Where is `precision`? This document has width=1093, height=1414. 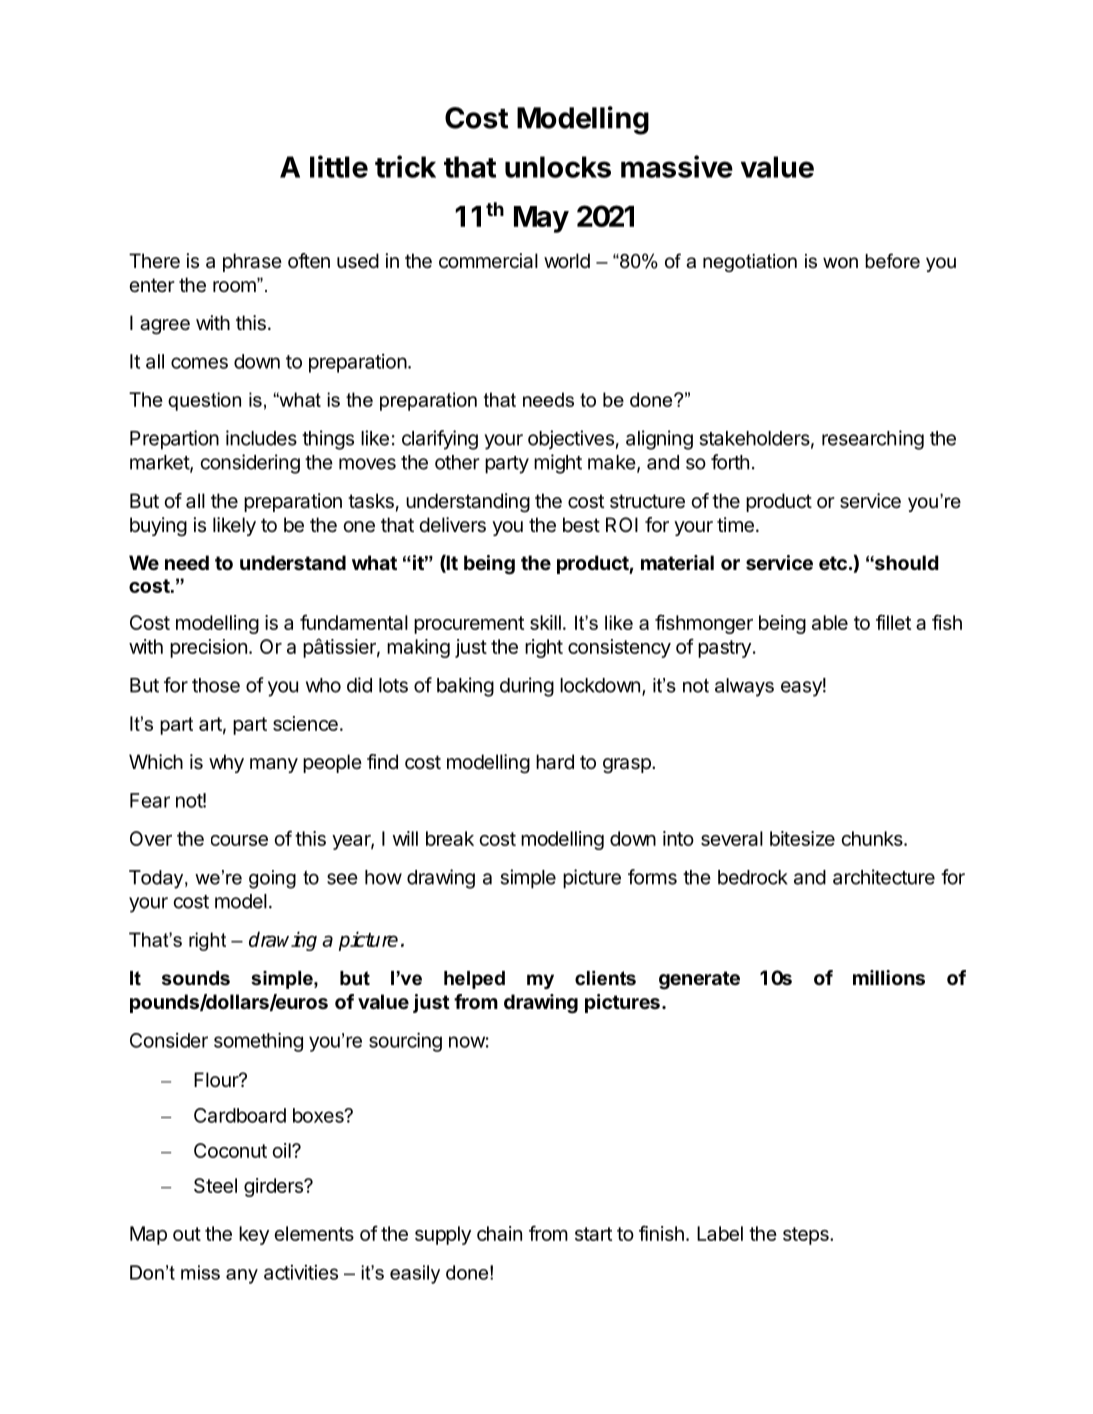
precision is located at coordinates (208, 648).
